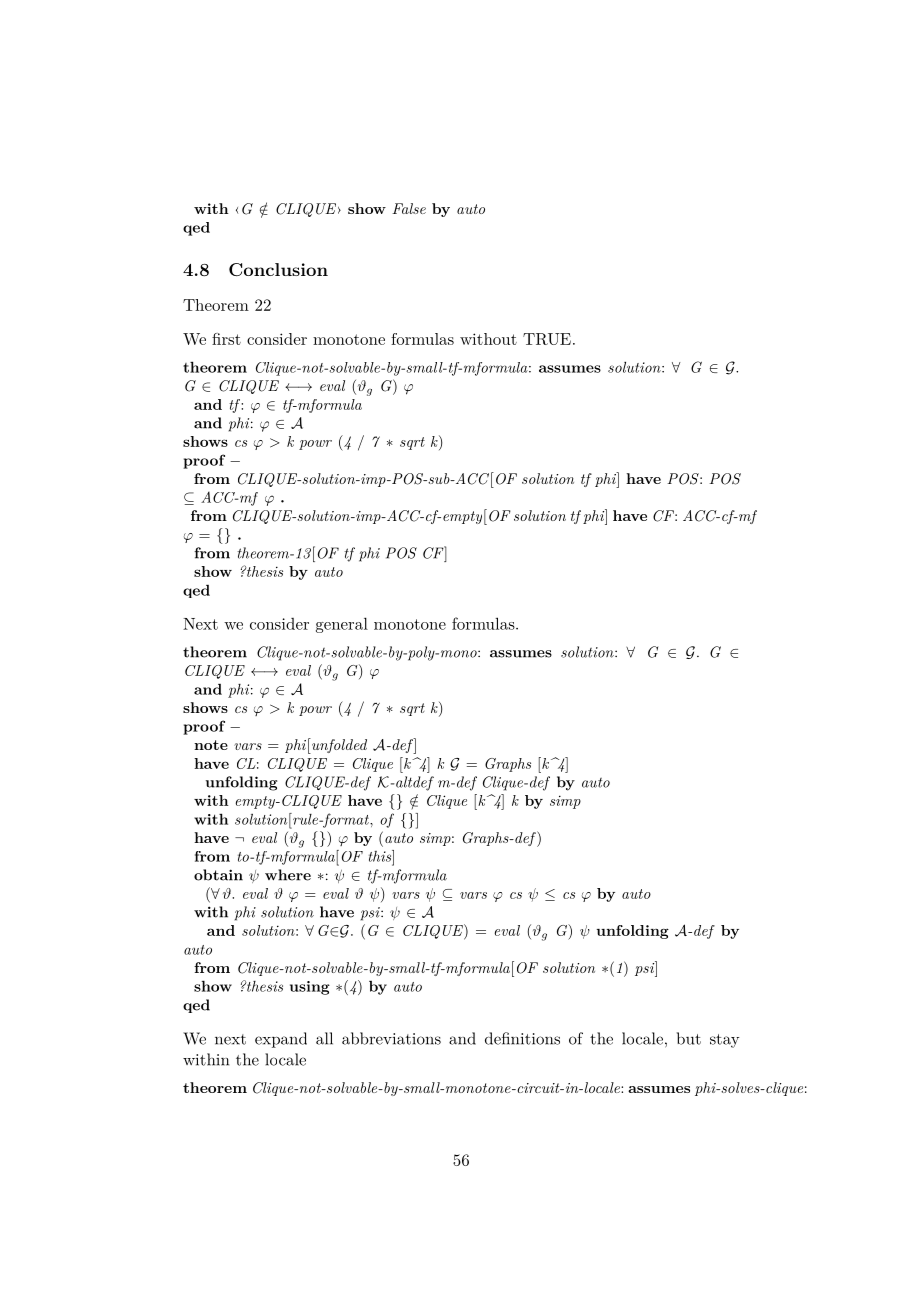  Describe the element at coordinates (281, 1040) in the image. I see `expand` at that location.
